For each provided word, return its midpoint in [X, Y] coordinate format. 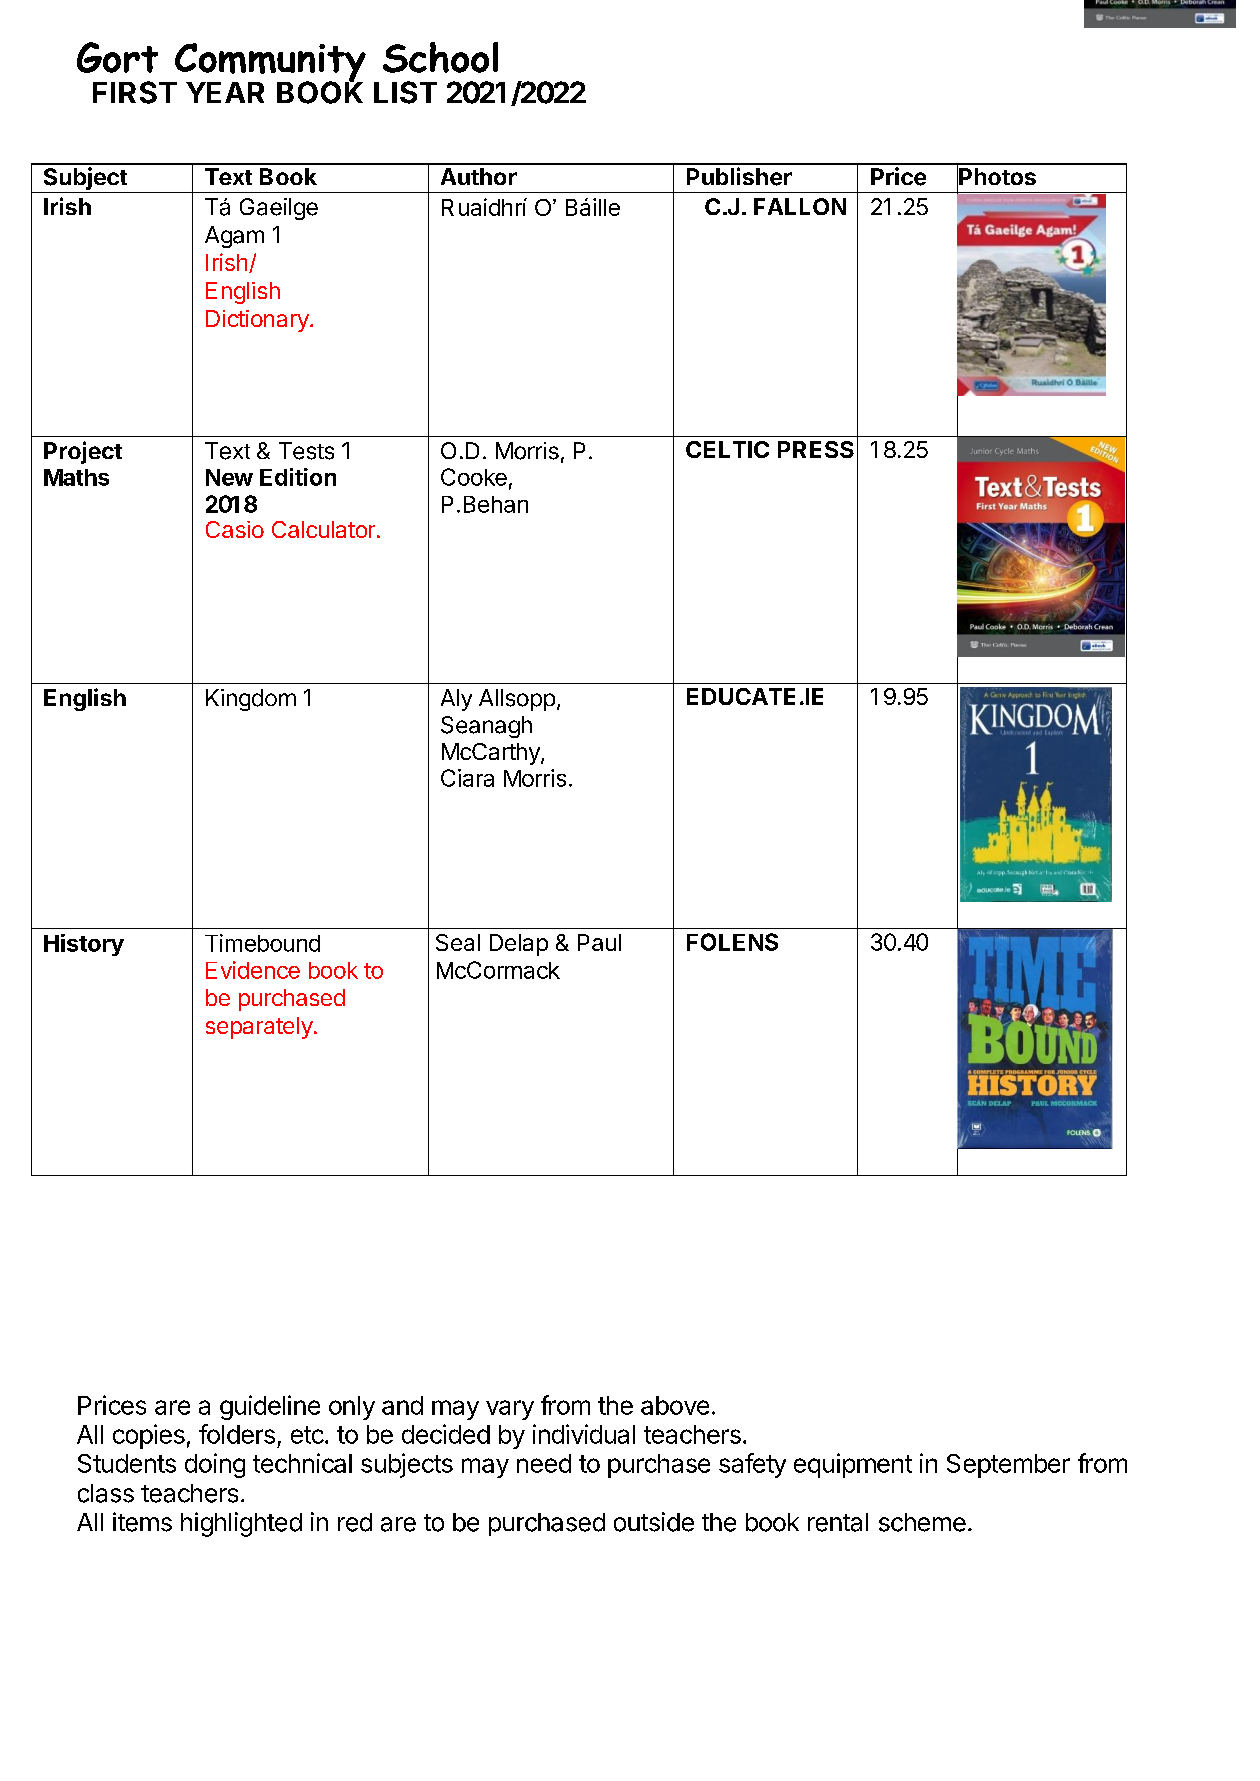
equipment [853, 1465]
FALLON [800, 206]
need [544, 1463]
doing [215, 1465]
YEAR [225, 92]
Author [479, 176]
